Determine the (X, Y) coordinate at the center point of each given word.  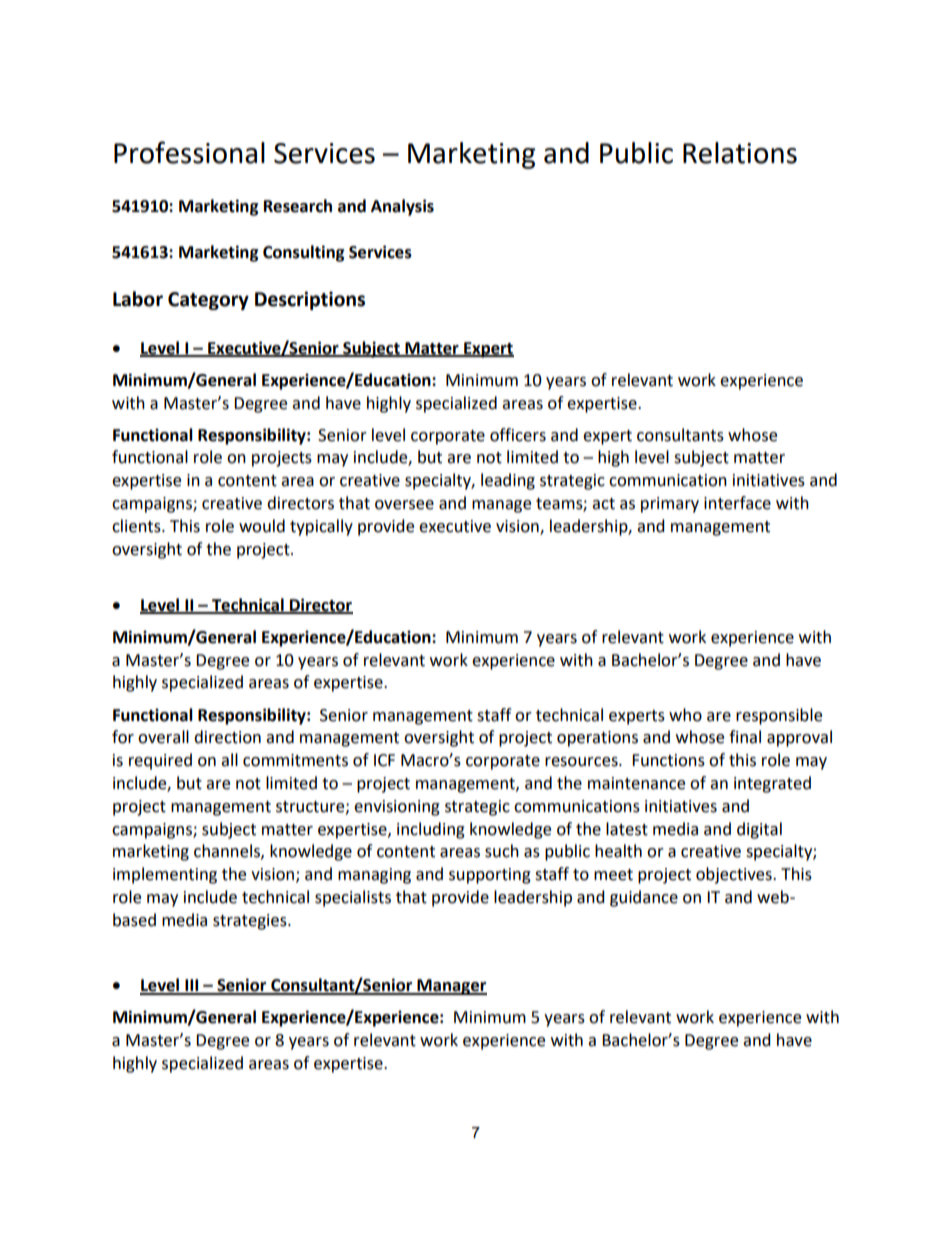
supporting (490, 876)
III (191, 986)
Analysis (402, 207)
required (160, 761)
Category (208, 301)
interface (737, 503)
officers (518, 435)
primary (670, 505)
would (262, 526)
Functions (668, 760)
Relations (740, 153)
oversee (404, 505)
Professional (189, 152)
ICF (384, 760)
